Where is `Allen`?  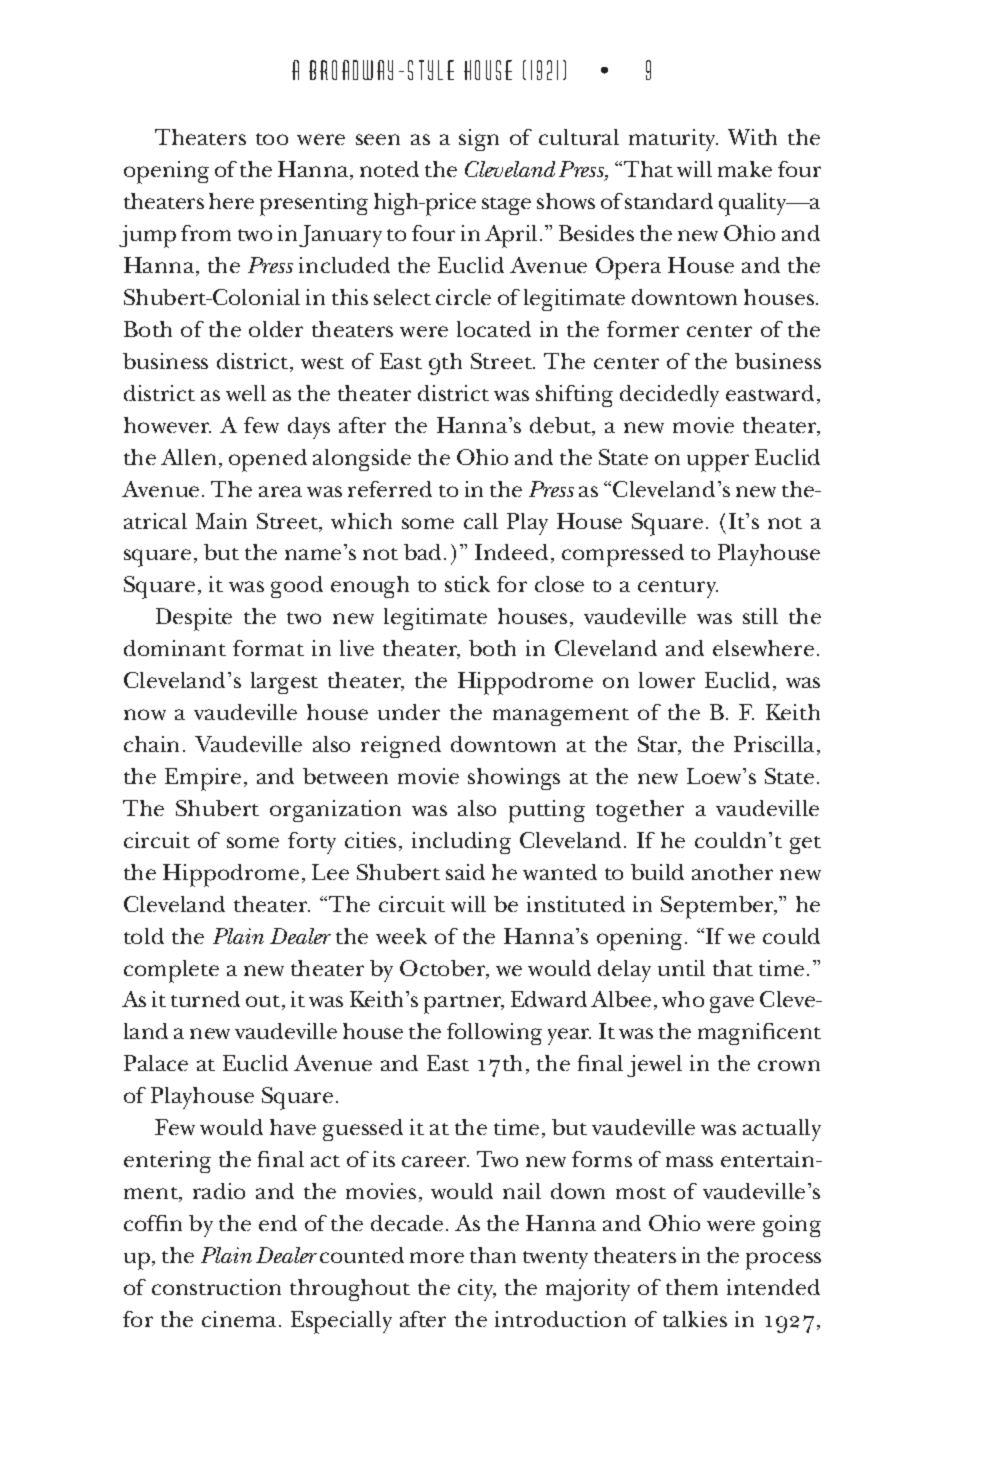 Allen is located at coordinates (188, 457).
